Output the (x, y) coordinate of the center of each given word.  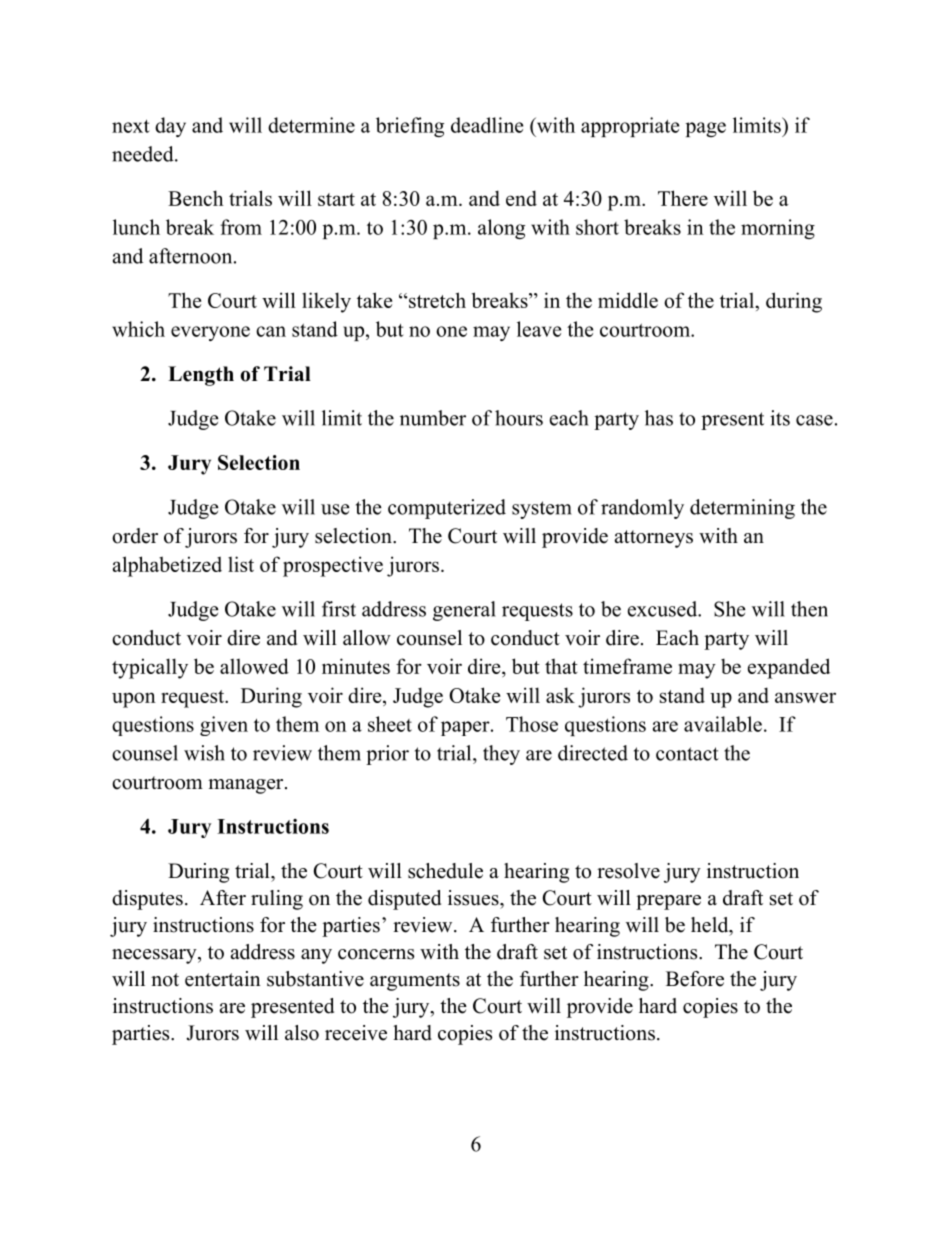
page (706, 129)
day (170, 127)
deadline (487, 125)
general (464, 611)
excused (664, 609)
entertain (223, 979)
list (241, 564)
